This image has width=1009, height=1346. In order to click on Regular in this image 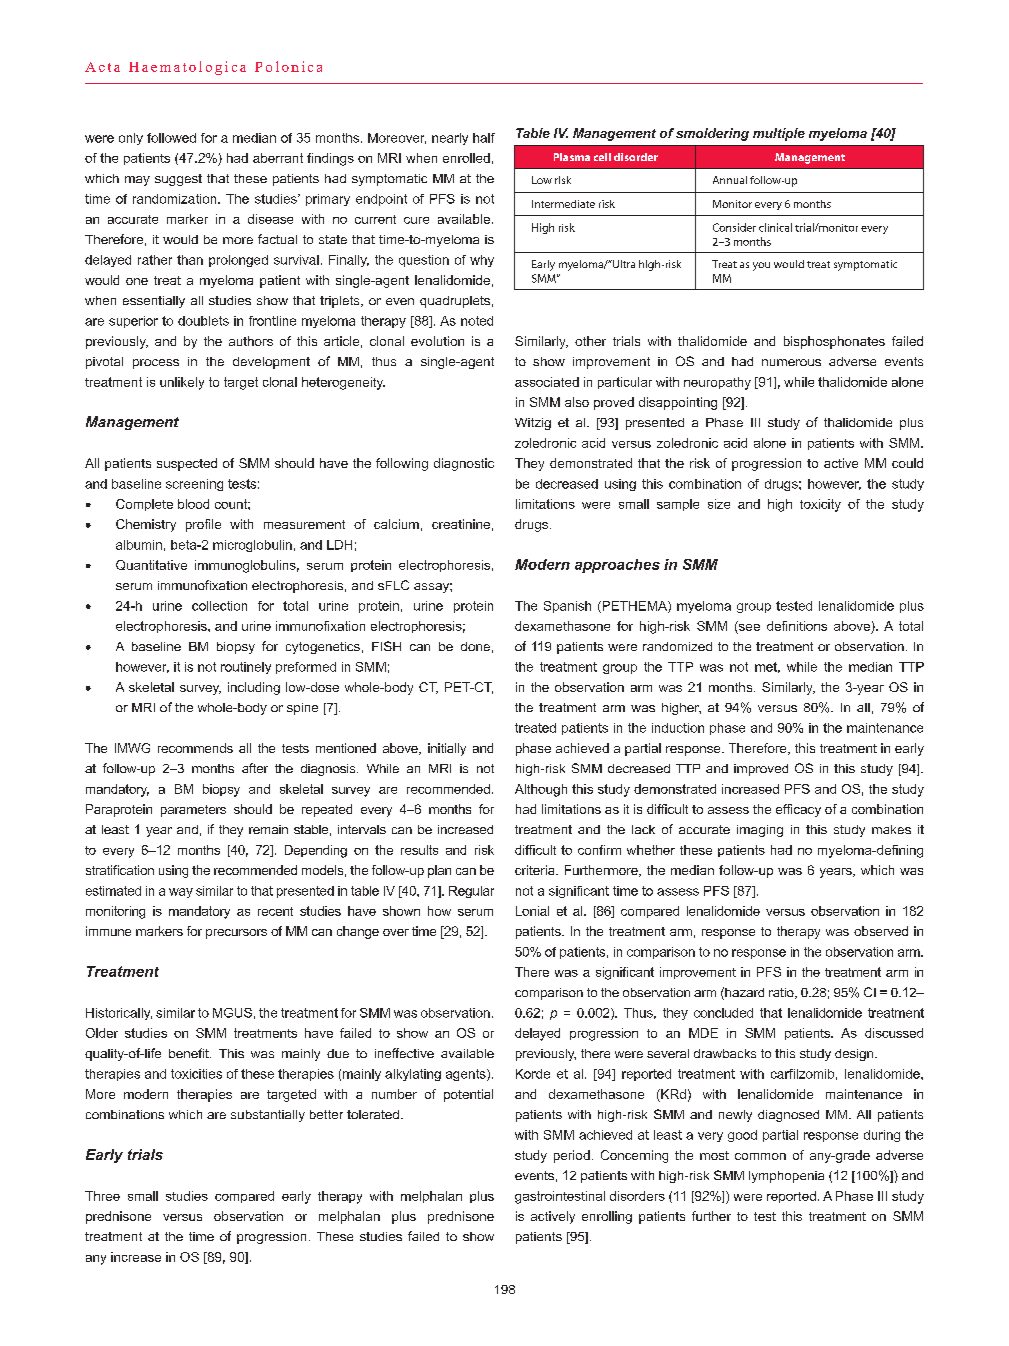, I will do `click(471, 892)`.
